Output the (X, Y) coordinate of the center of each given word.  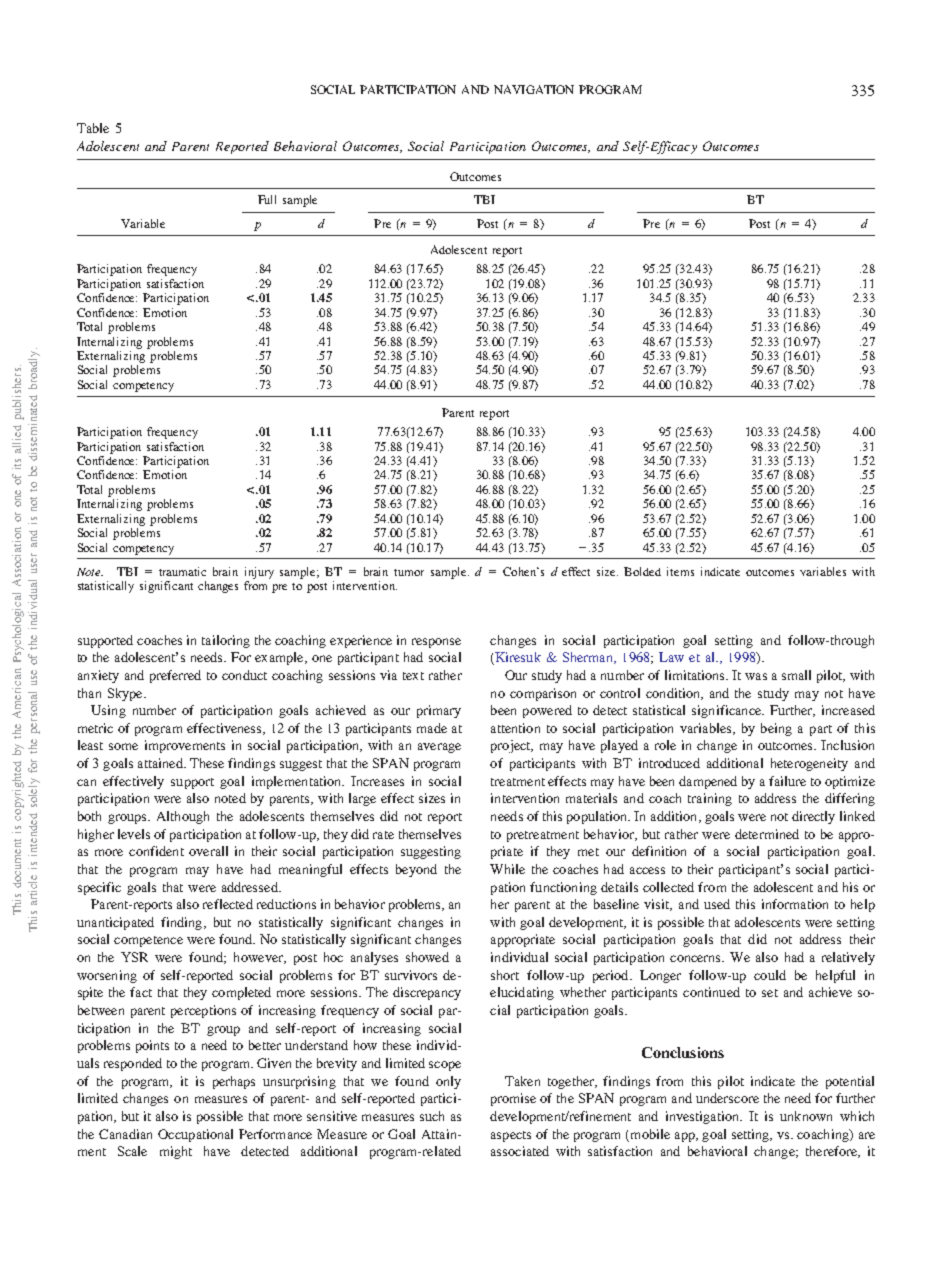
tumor (409, 572)
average (439, 748)
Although (183, 817)
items (680, 571)
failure (787, 781)
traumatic (182, 571)
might (176, 1152)
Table (93, 128)
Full (267, 199)
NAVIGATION (534, 89)
